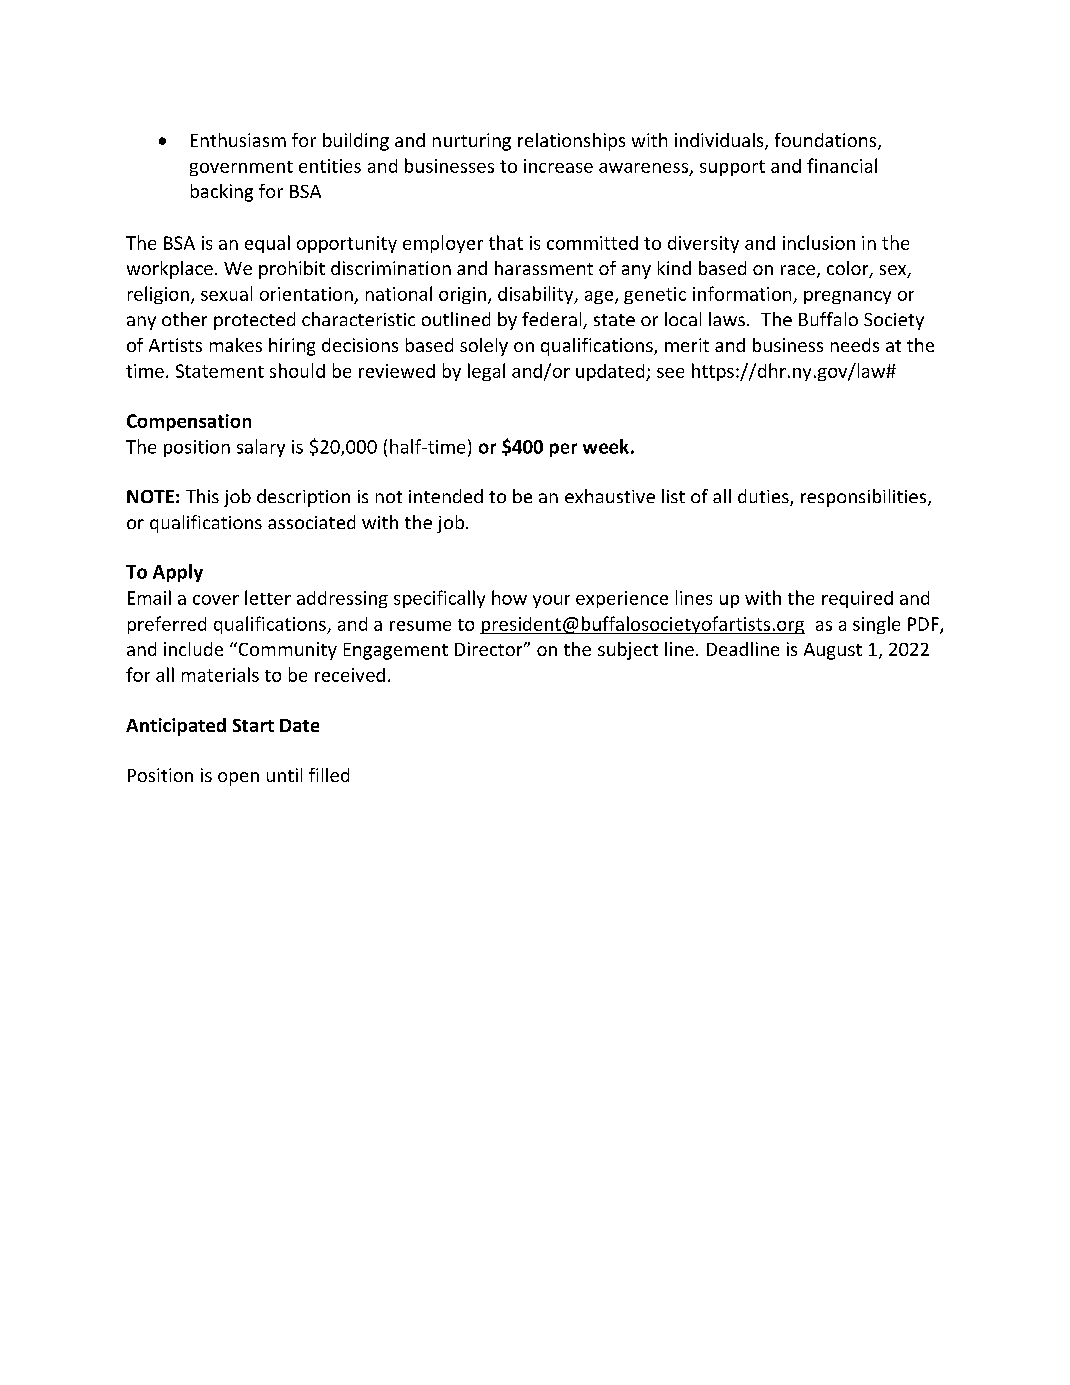  Describe the element at coordinates (261, 448) in the image. I see `salary` at that location.
